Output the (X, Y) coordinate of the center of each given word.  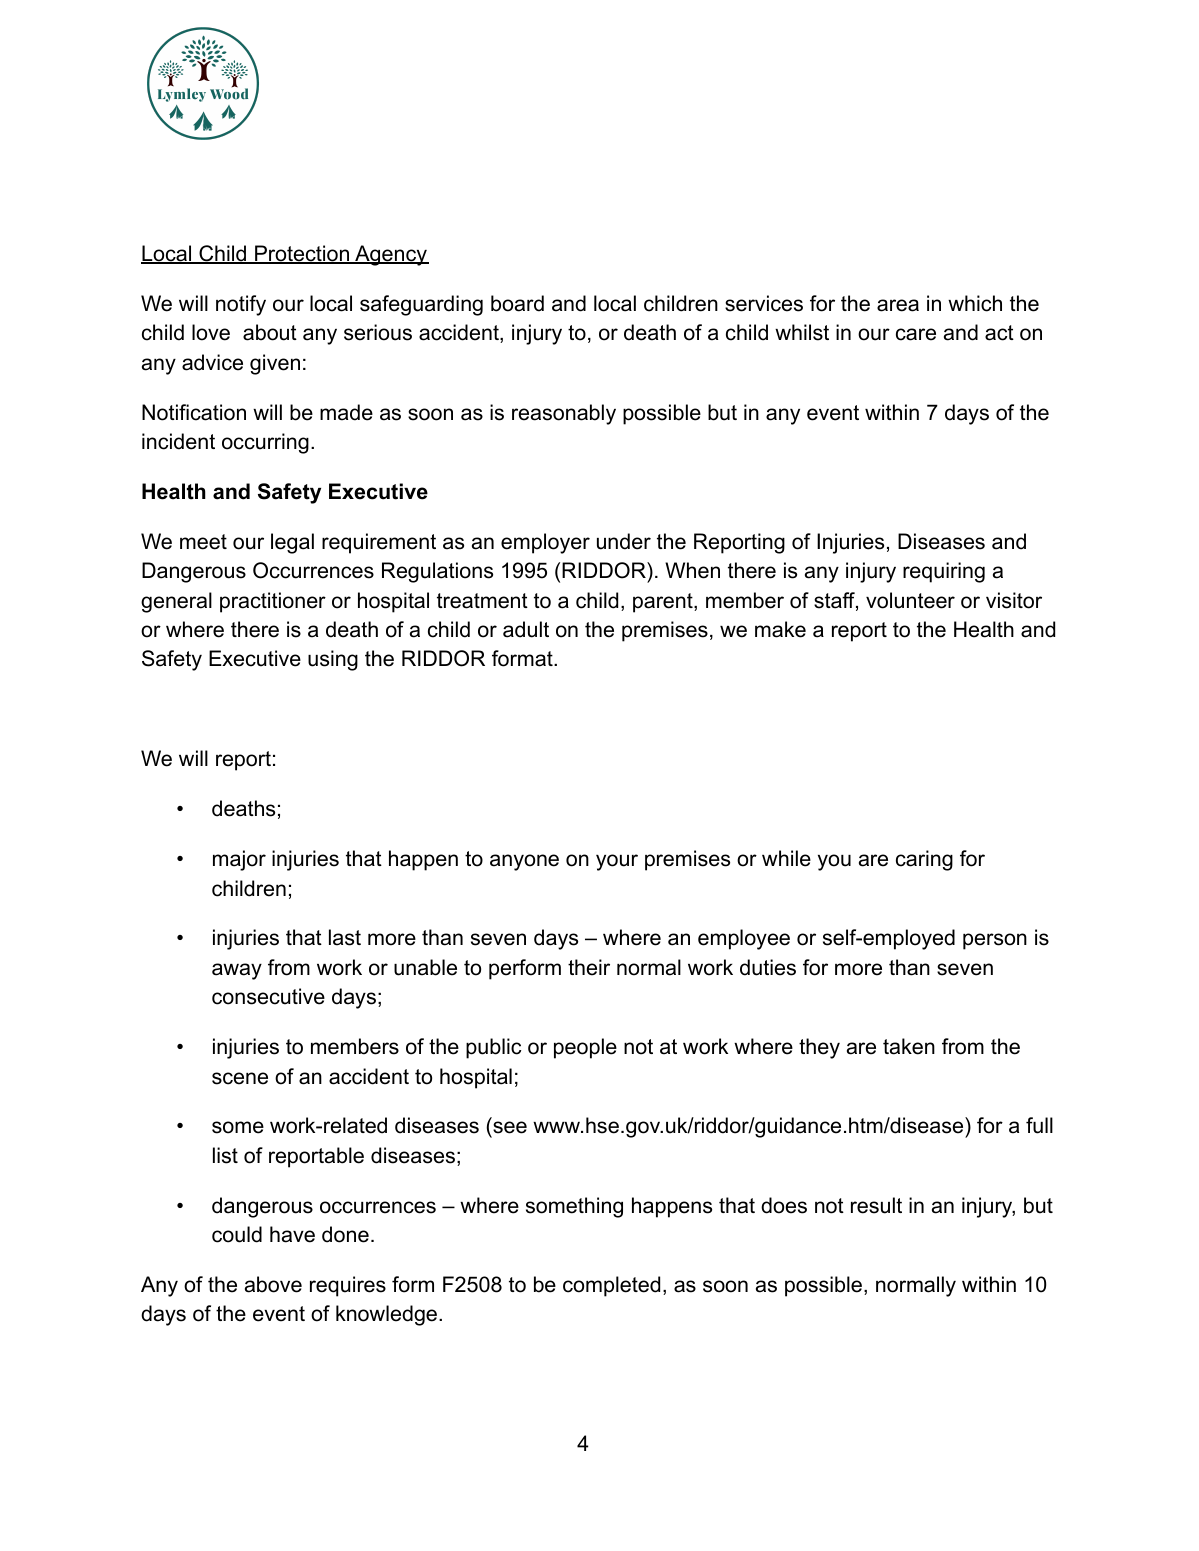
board (517, 303)
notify (241, 305)
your (617, 862)
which (975, 303)
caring (924, 860)
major (239, 860)
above (273, 1284)
